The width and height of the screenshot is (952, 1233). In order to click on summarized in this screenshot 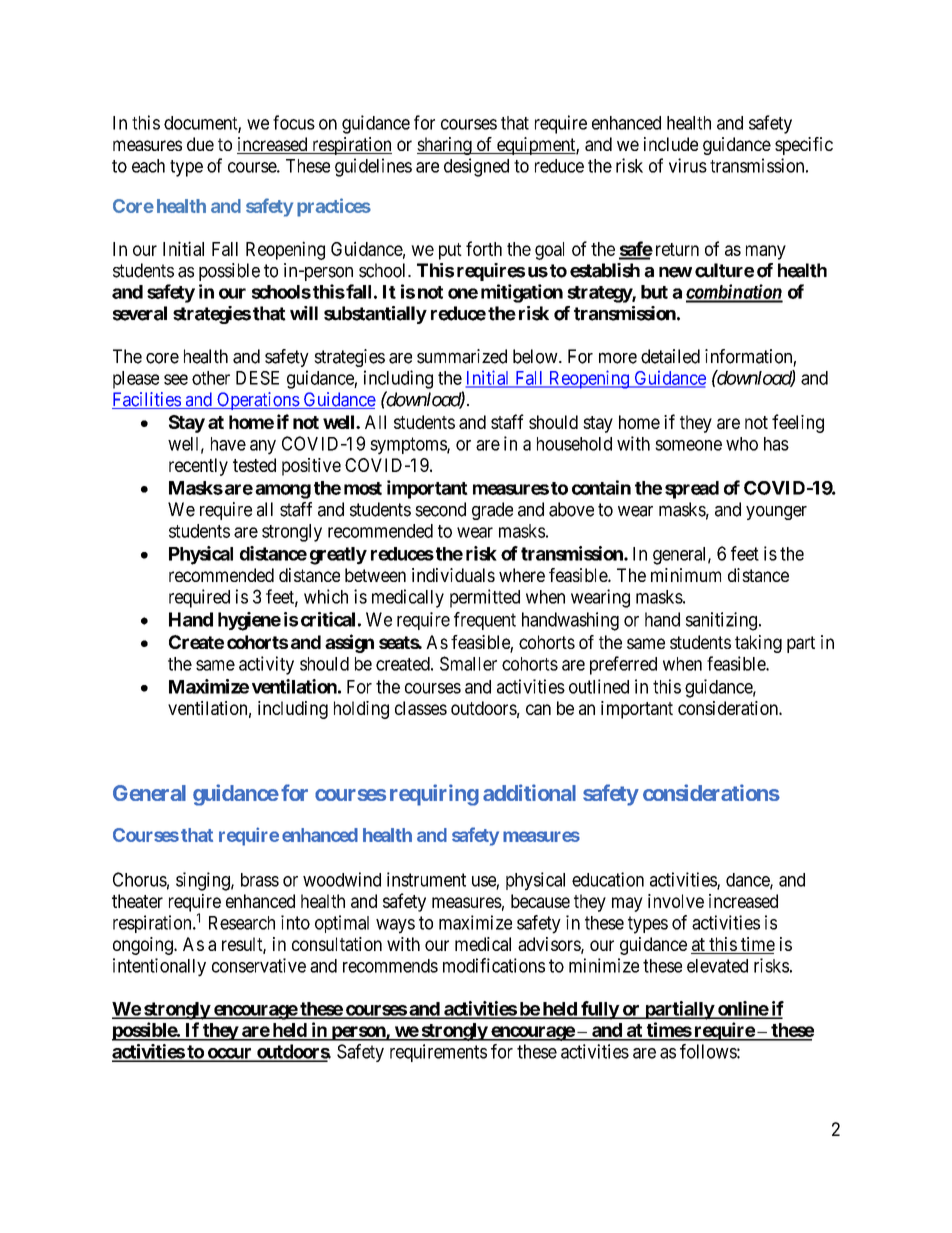, I will do `click(462, 356)`.
